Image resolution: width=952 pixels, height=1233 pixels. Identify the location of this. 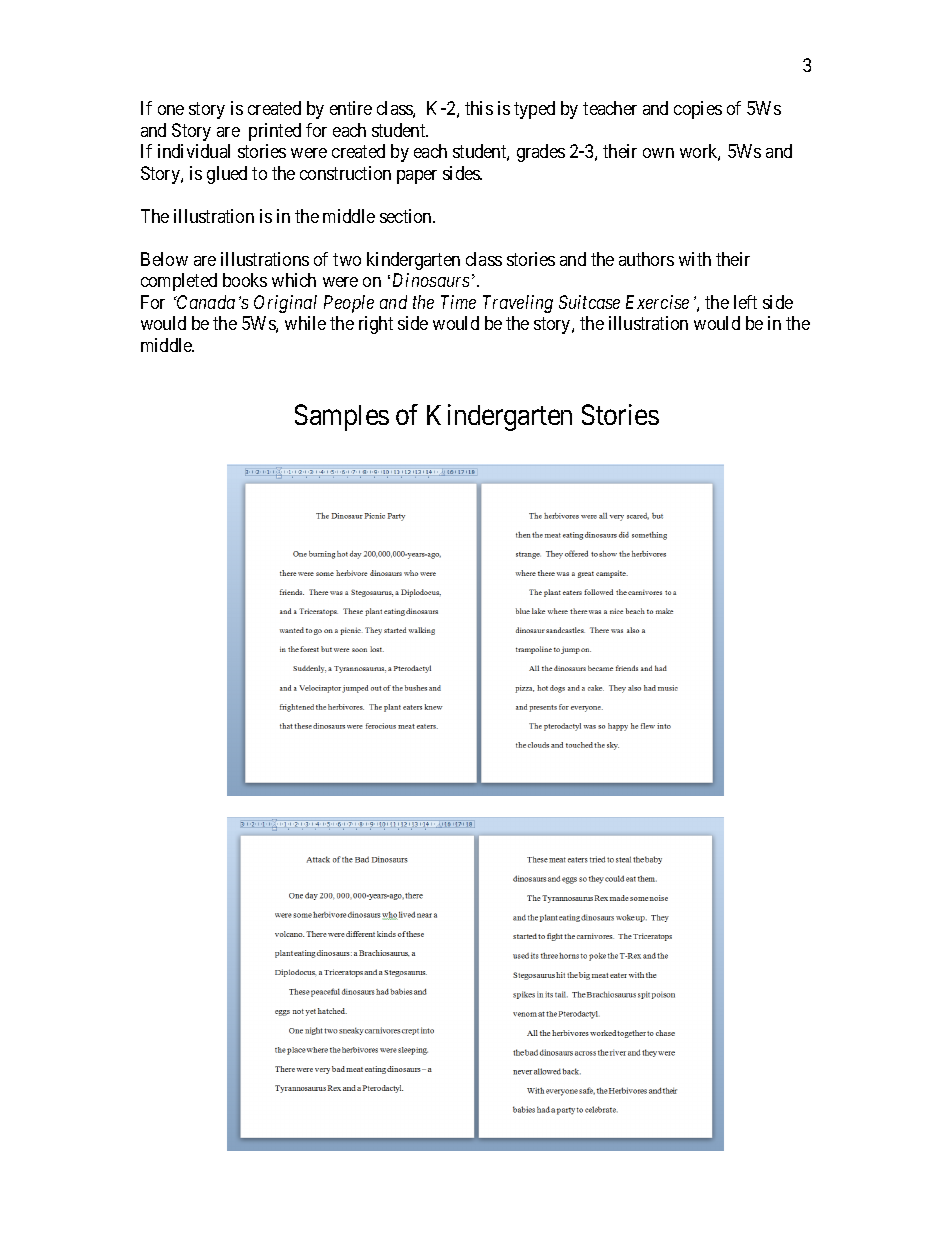
(479, 108).
